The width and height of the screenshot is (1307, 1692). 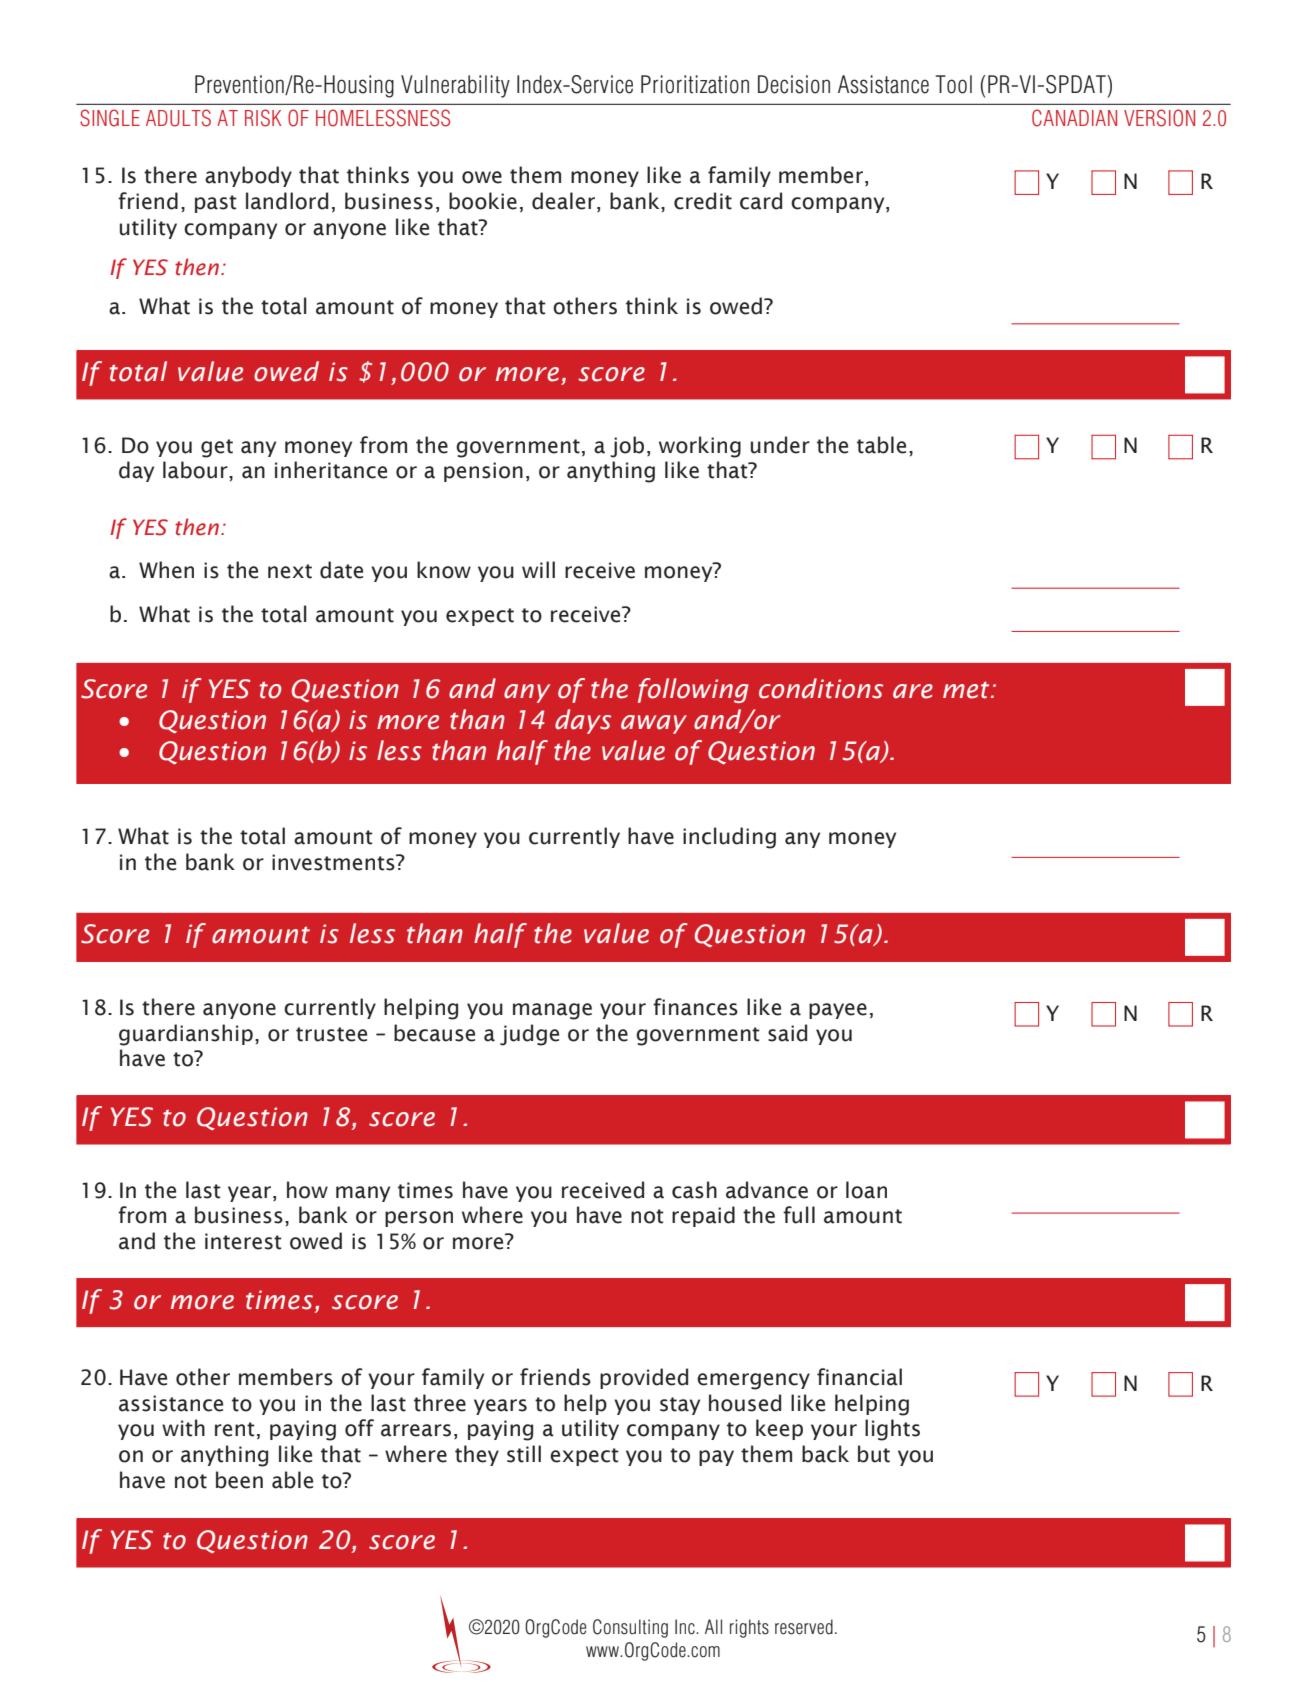 I want to click on will, so click(x=538, y=569).
